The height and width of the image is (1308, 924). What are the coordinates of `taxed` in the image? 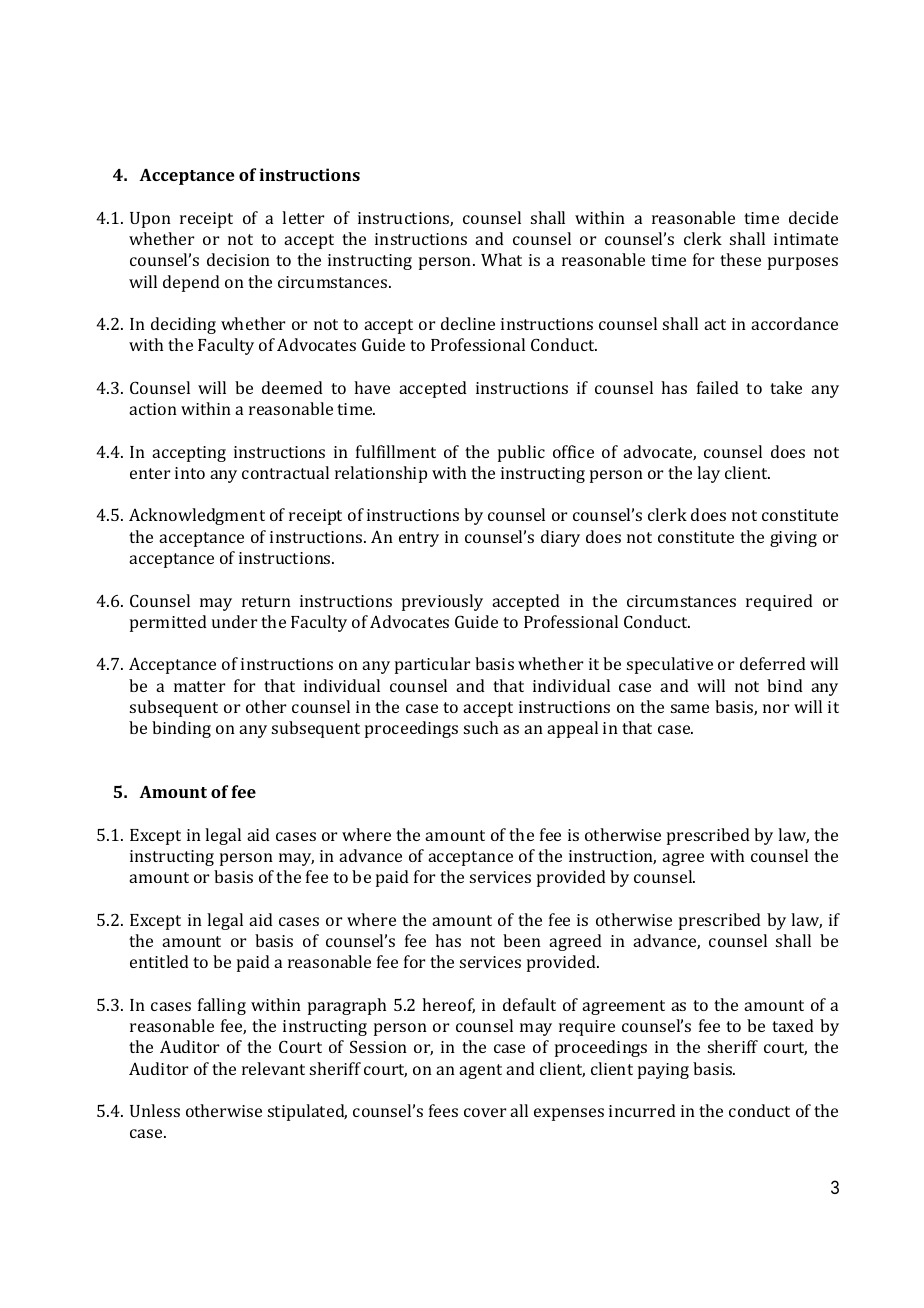 It's located at (793, 1025).
